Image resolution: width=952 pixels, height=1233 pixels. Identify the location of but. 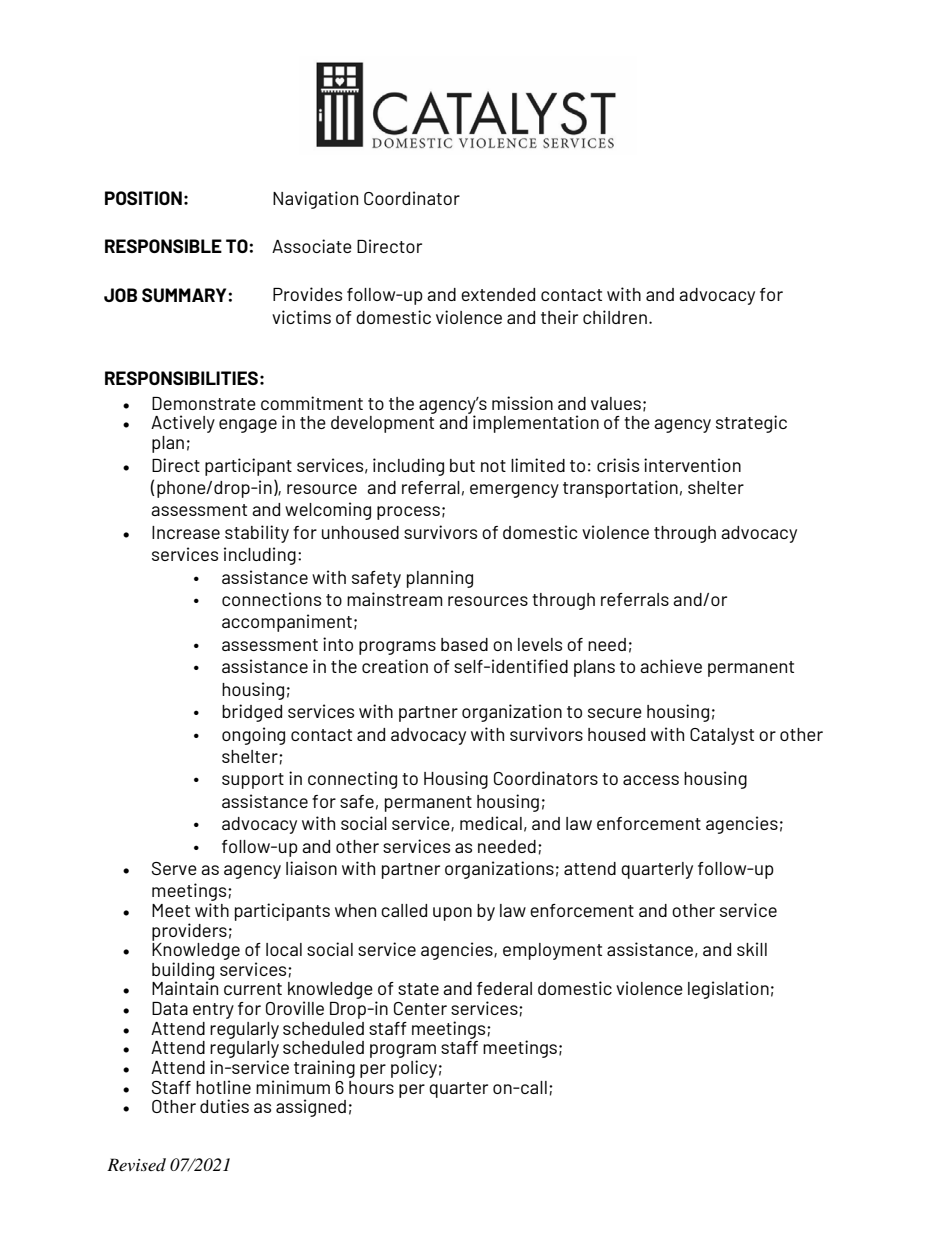
(462, 465).
